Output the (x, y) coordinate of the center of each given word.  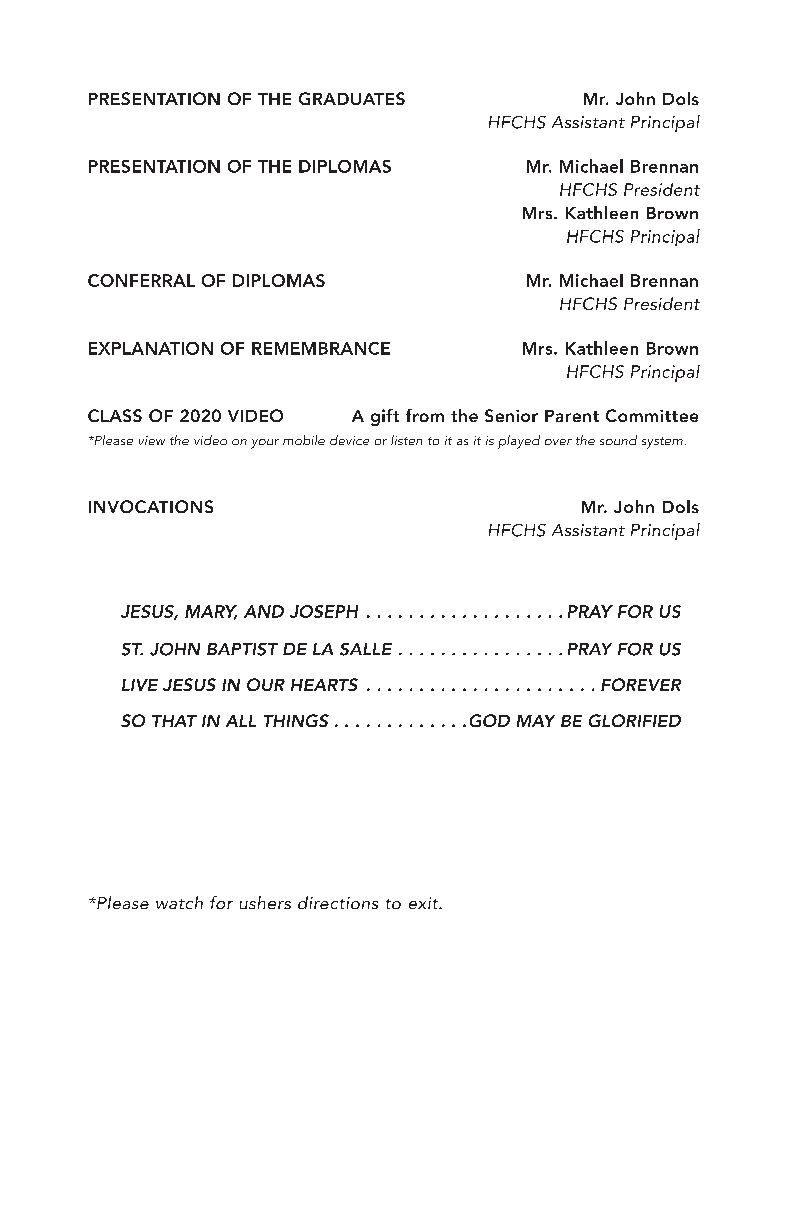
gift (385, 417)
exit (425, 903)
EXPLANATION (151, 348)
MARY (211, 612)
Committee (652, 415)
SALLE (366, 649)
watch (179, 902)
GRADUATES (352, 98)
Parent (572, 416)
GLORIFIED (635, 720)
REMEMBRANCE (321, 348)
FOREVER (641, 684)
